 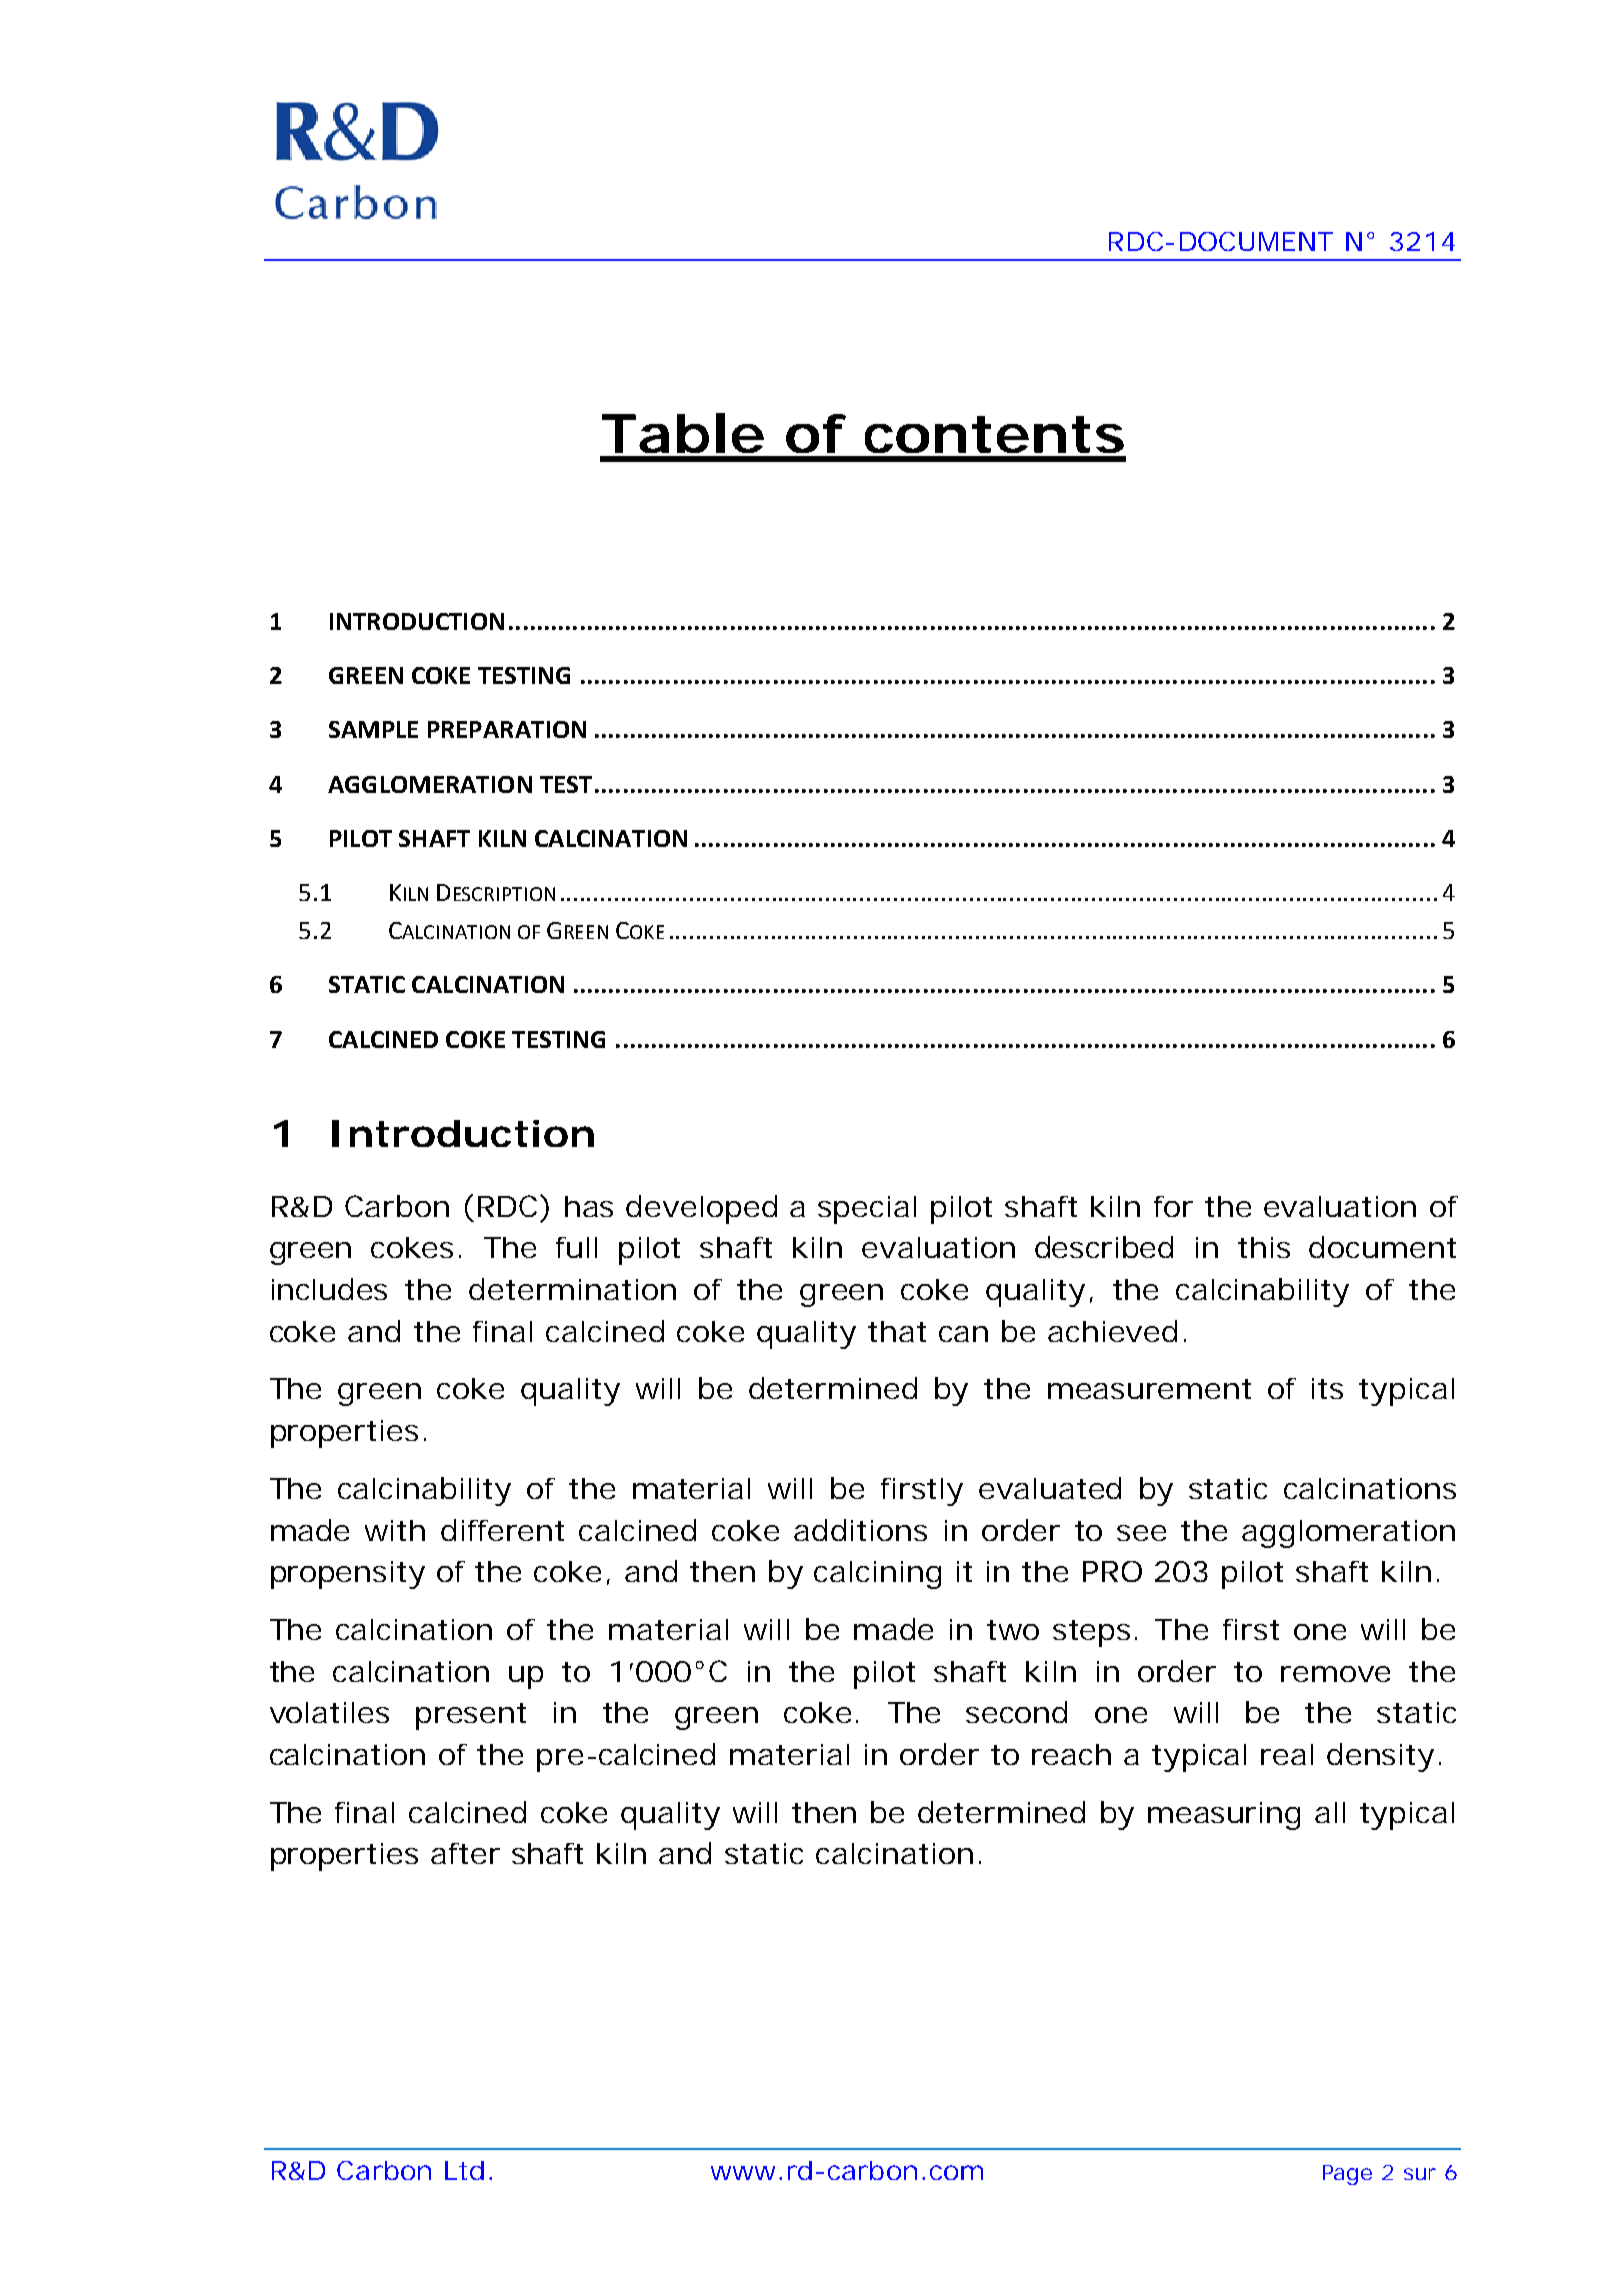 What do you see at coordinates (1224, 1816) in the image?
I see `measuring` at bounding box center [1224, 1816].
